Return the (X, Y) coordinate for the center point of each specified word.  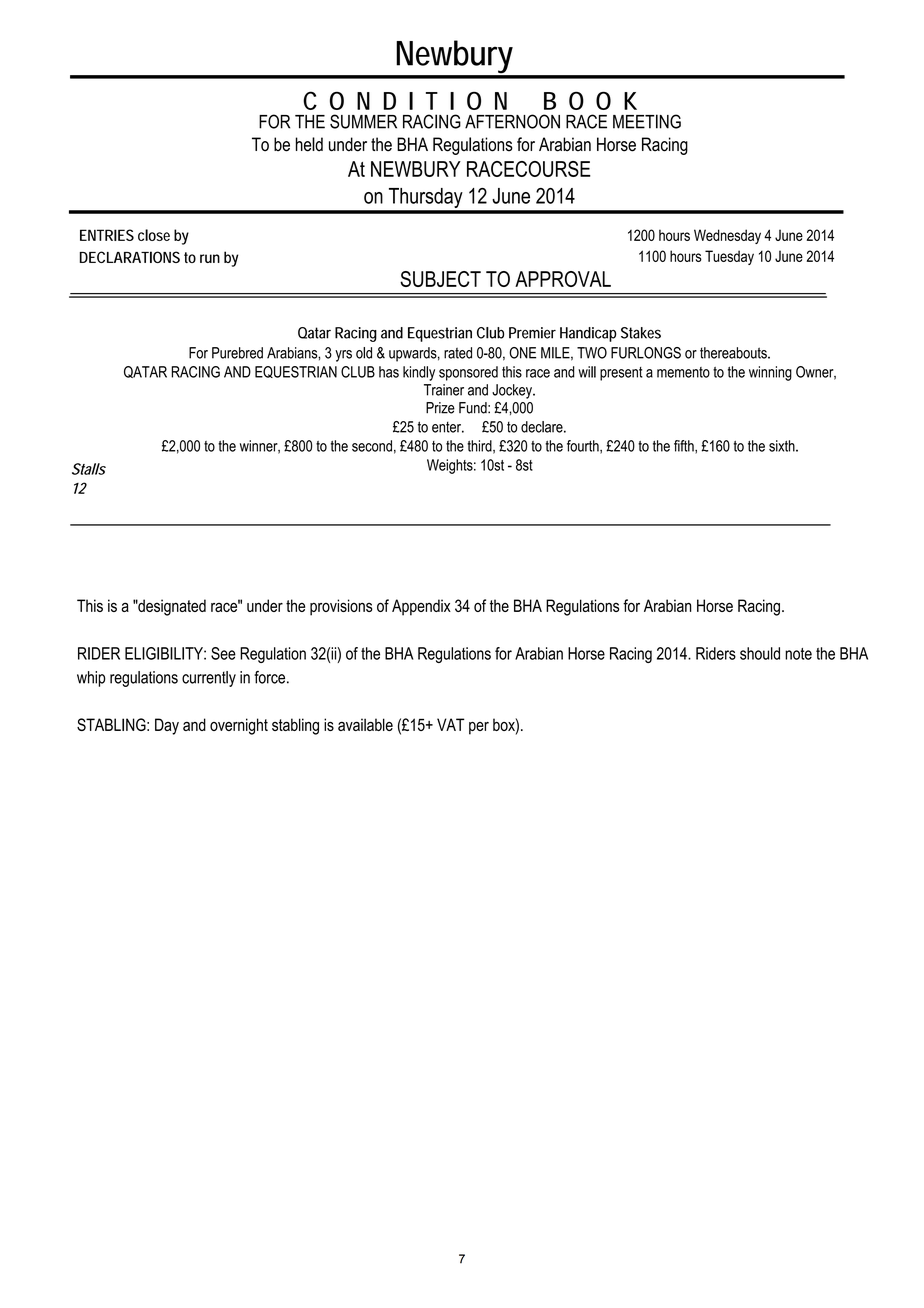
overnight (239, 726)
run (210, 258)
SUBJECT (440, 279)
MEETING (647, 121)
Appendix (421, 607)
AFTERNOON (512, 121)
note (798, 654)
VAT (451, 724)
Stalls (89, 469)
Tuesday (729, 257)
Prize (440, 408)
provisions (341, 607)
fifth (685, 447)
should (760, 653)
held (309, 144)
